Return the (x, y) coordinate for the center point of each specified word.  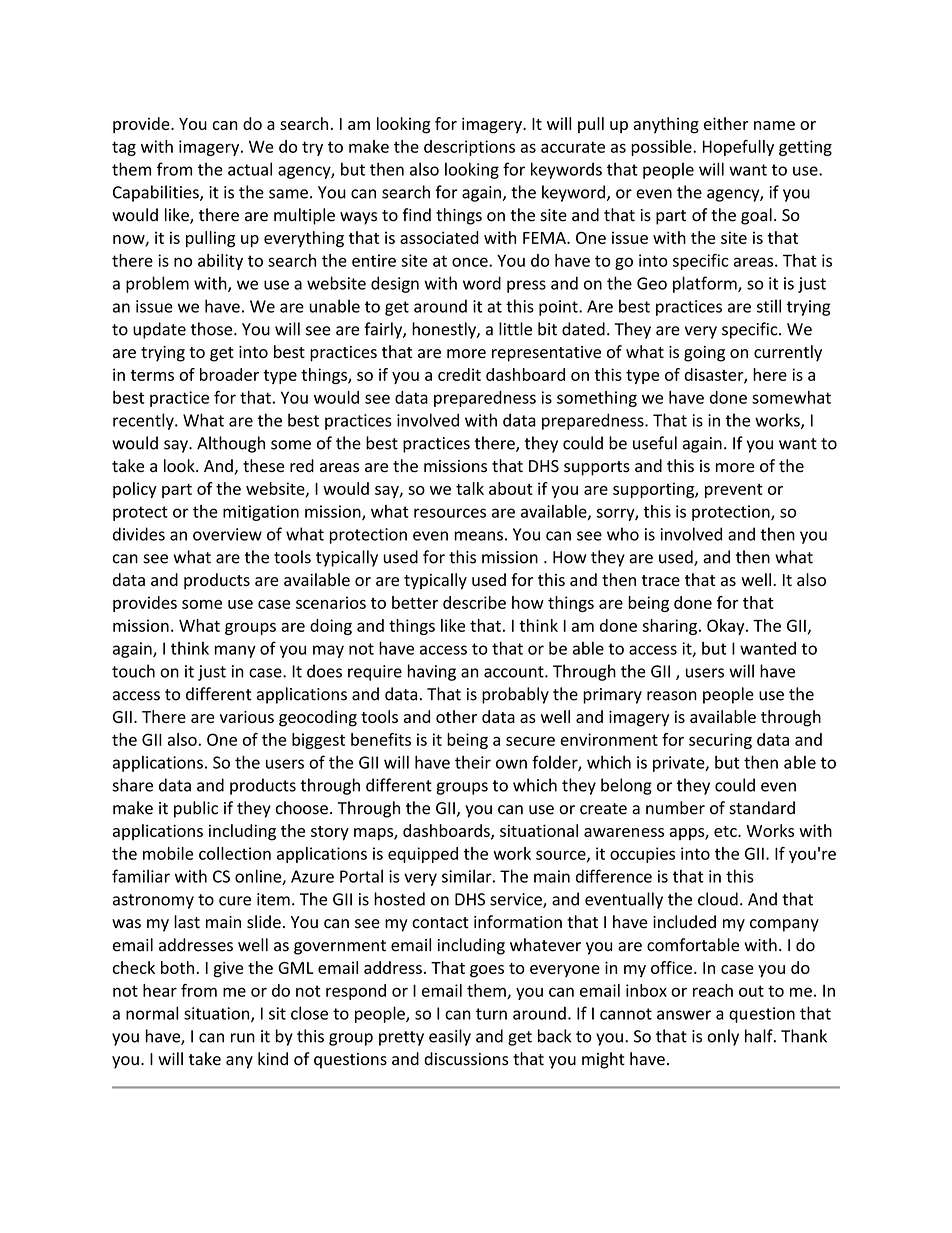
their (473, 762)
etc (726, 831)
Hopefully (738, 148)
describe (474, 602)
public (196, 809)
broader (229, 374)
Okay (727, 627)
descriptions (469, 148)
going (704, 354)
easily (450, 1037)
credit (459, 374)
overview (227, 534)
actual (250, 169)
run (243, 1038)
